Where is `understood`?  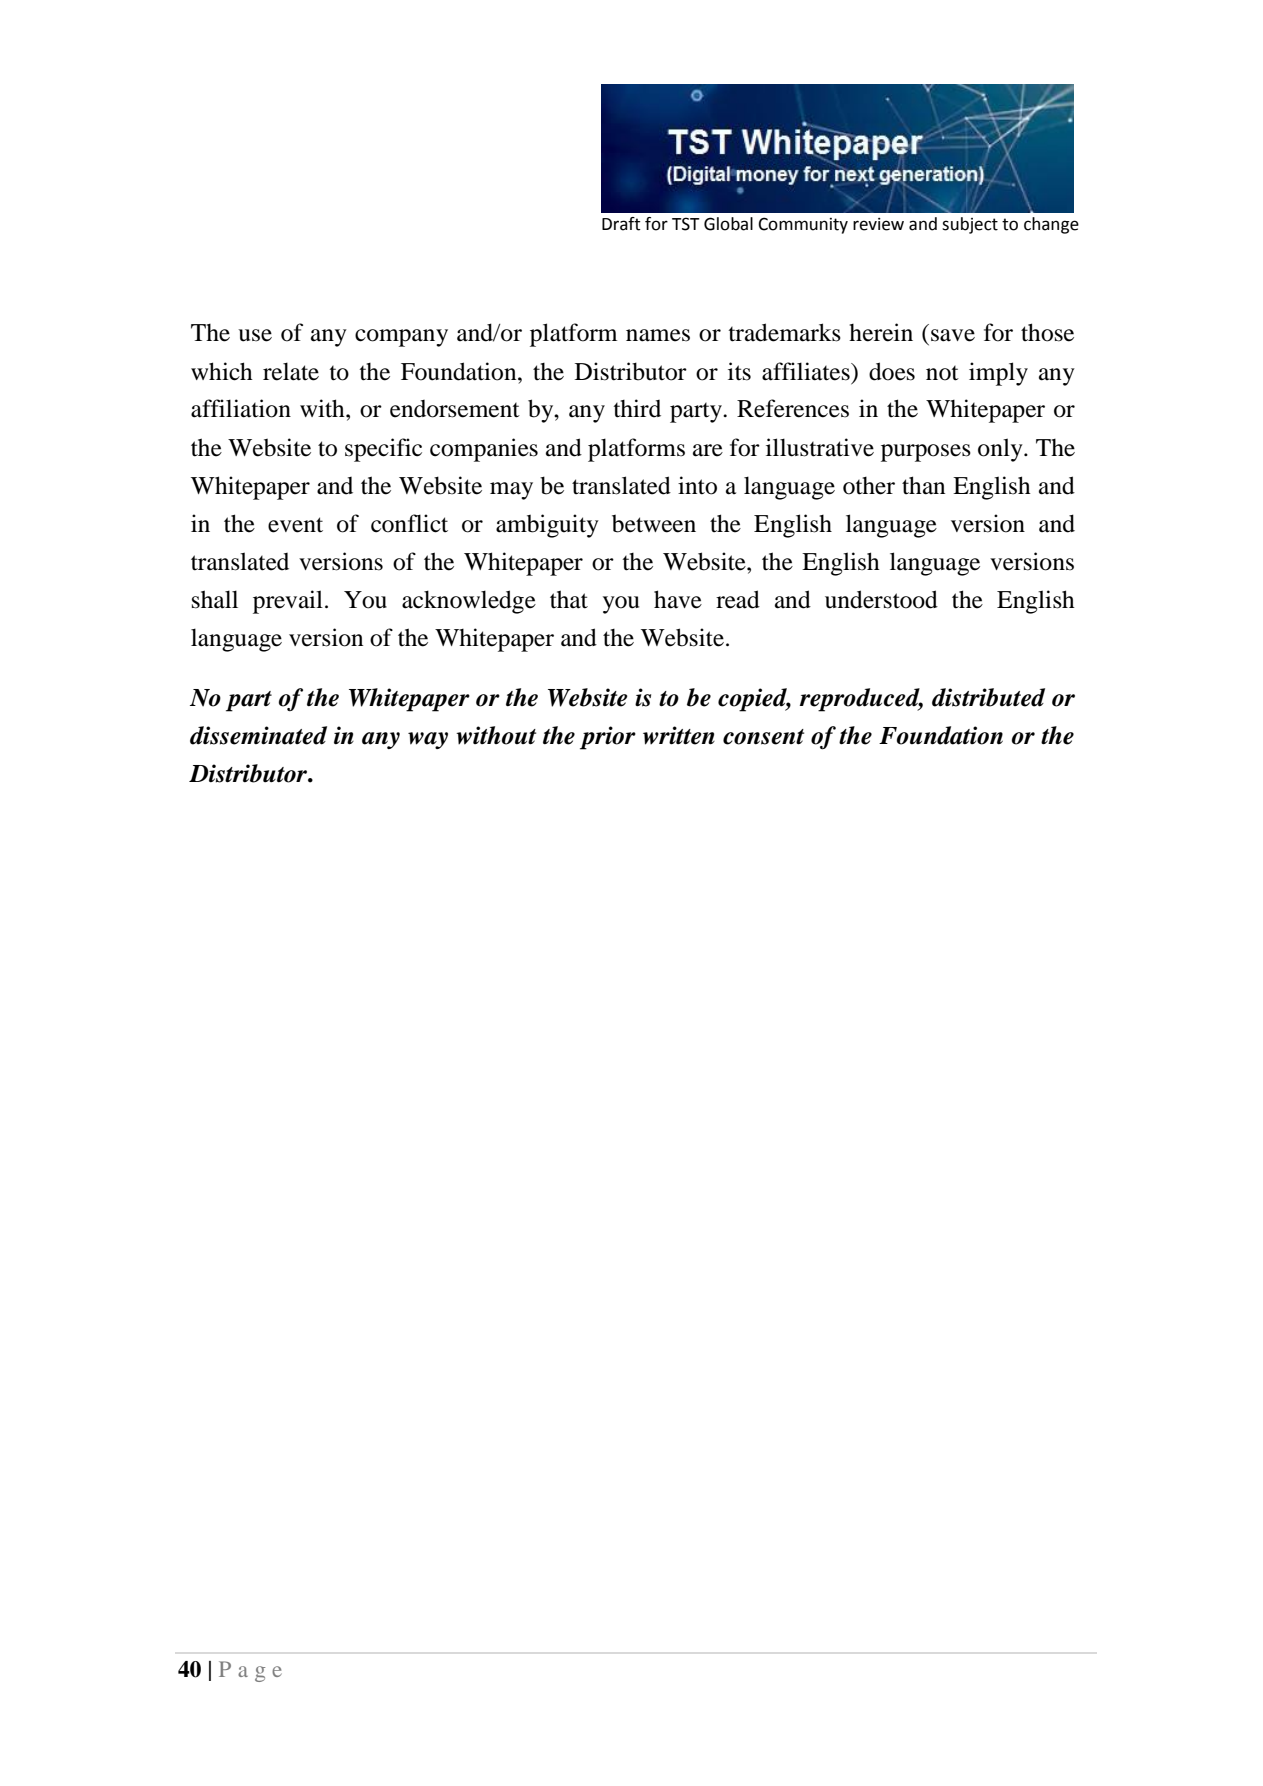
understood is located at coordinates (881, 599).
